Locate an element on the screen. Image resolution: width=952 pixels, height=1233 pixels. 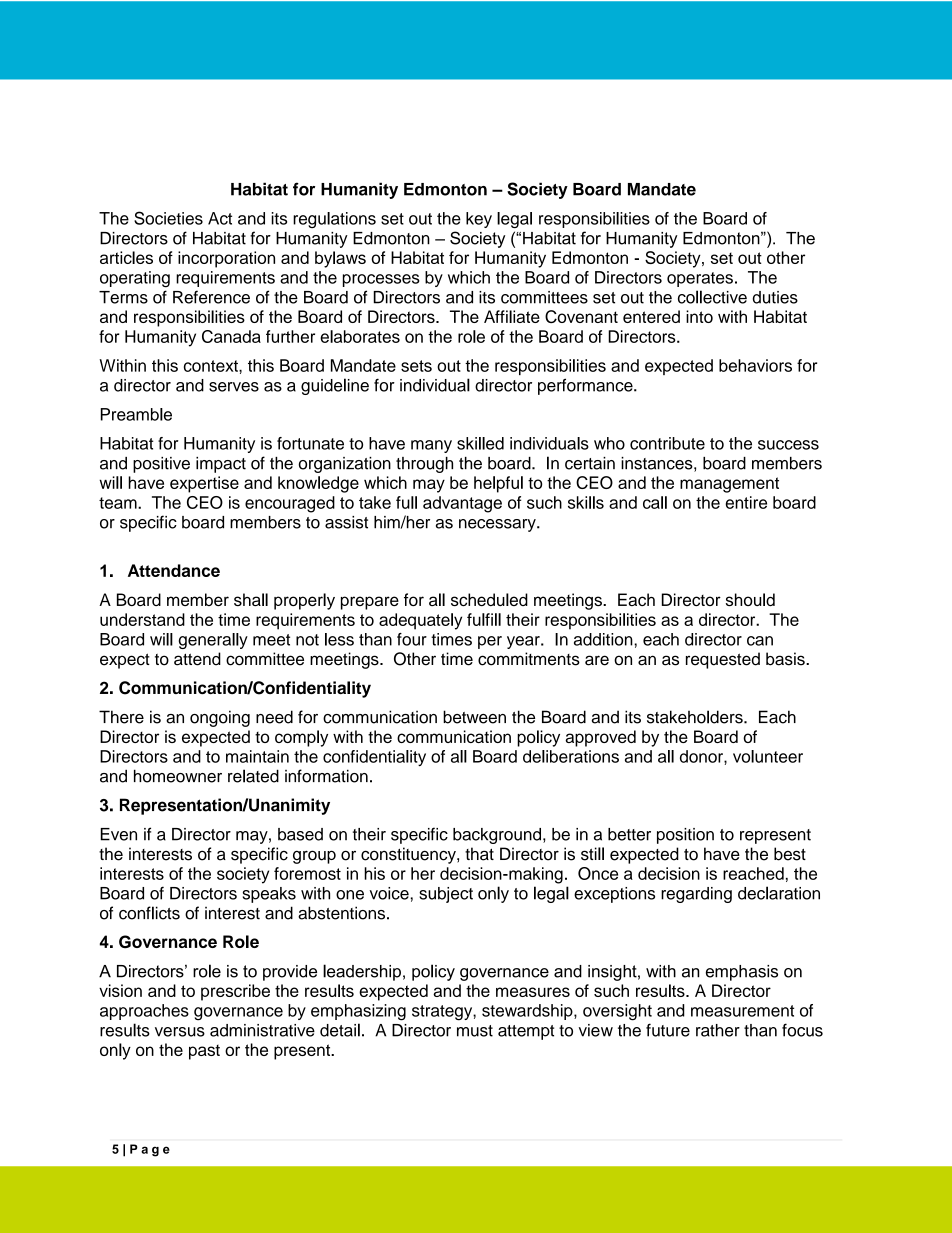
versus is located at coordinates (180, 1032).
